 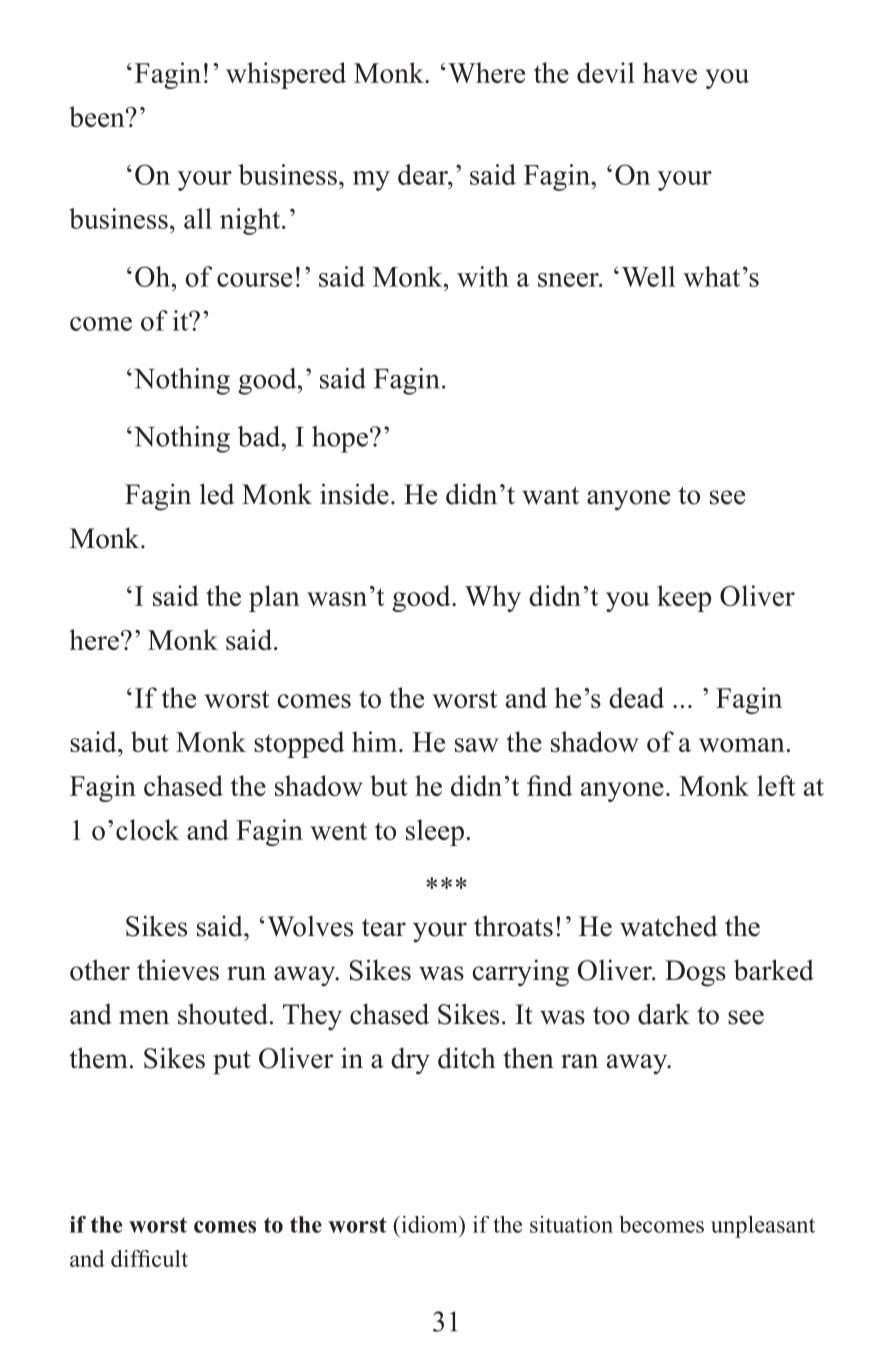 What do you see at coordinates (636, 697) in the image?
I see `dead` at bounding box center [636, 697].
